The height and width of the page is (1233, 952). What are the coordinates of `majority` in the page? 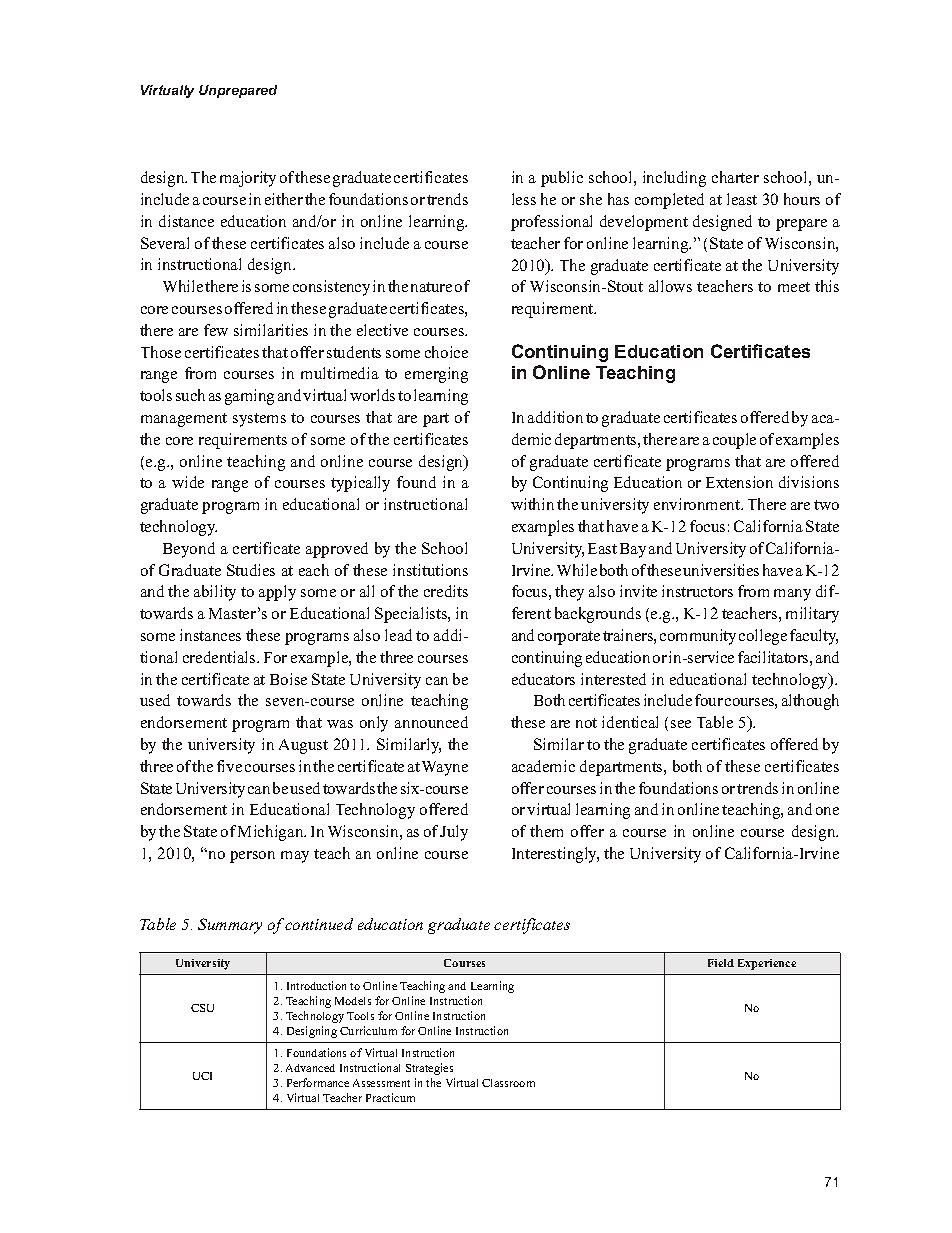 It's located at (248, 179).
